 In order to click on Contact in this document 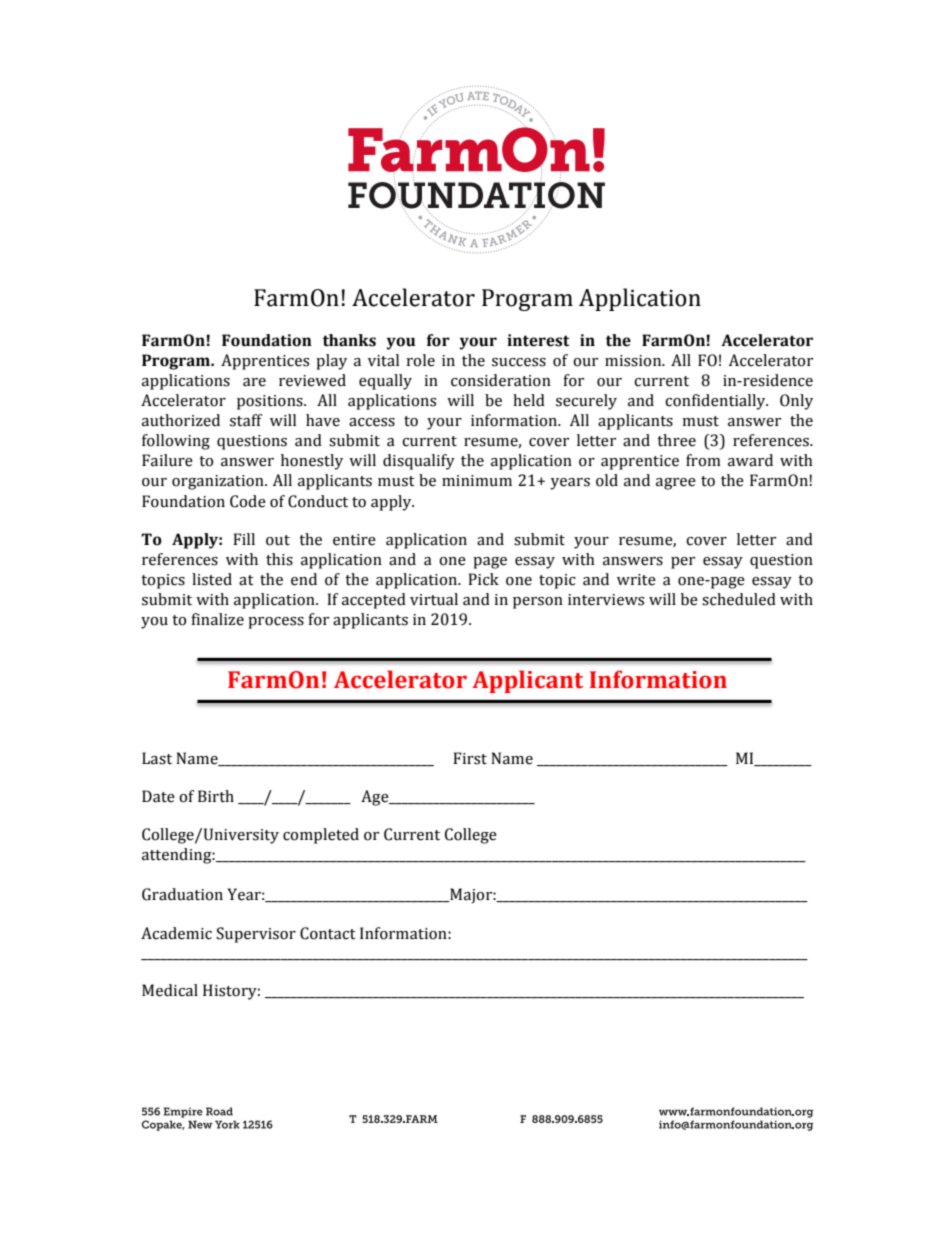, I will do `click(328, 933)`.
